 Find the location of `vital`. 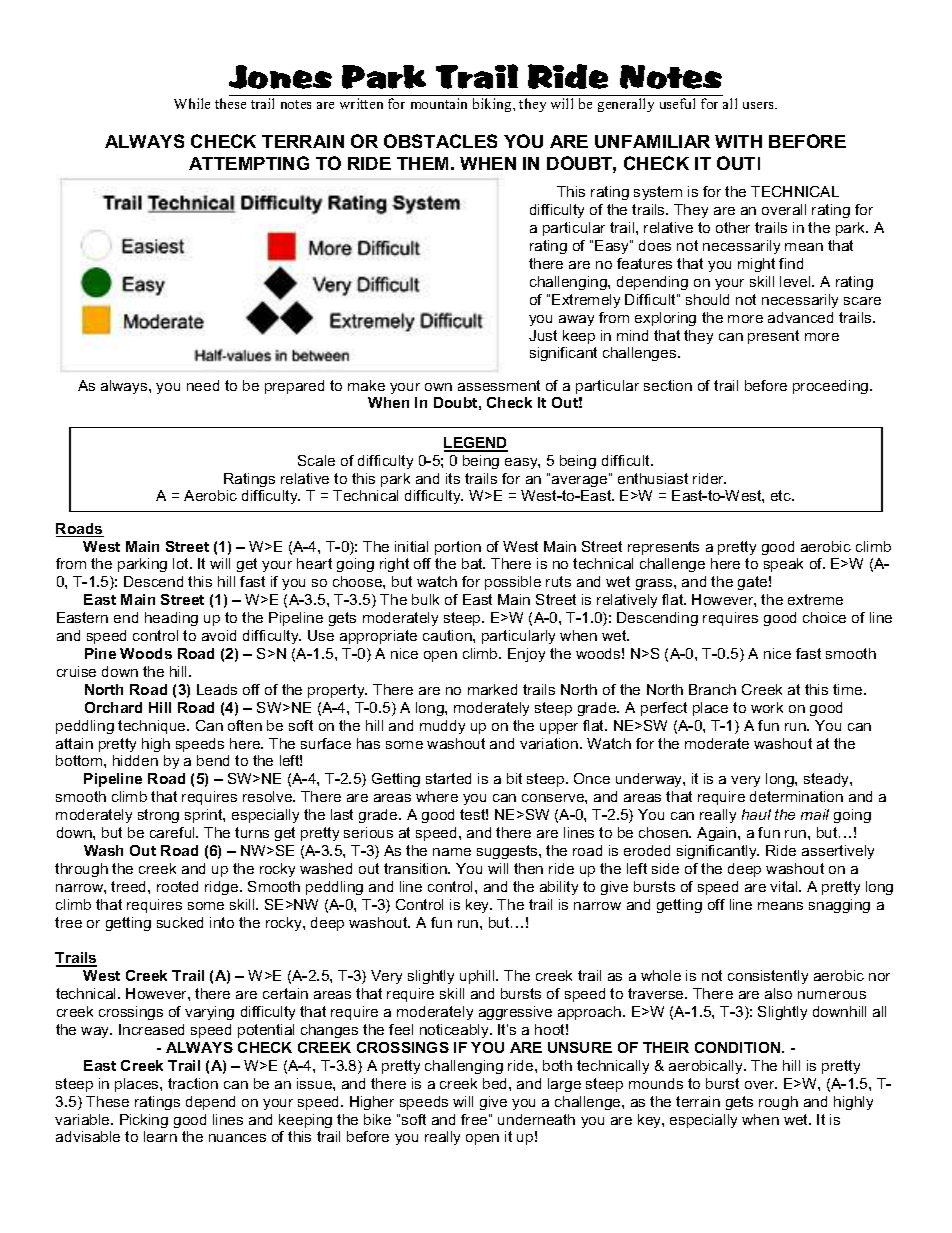

vital is located at coordinates (785, 886).
